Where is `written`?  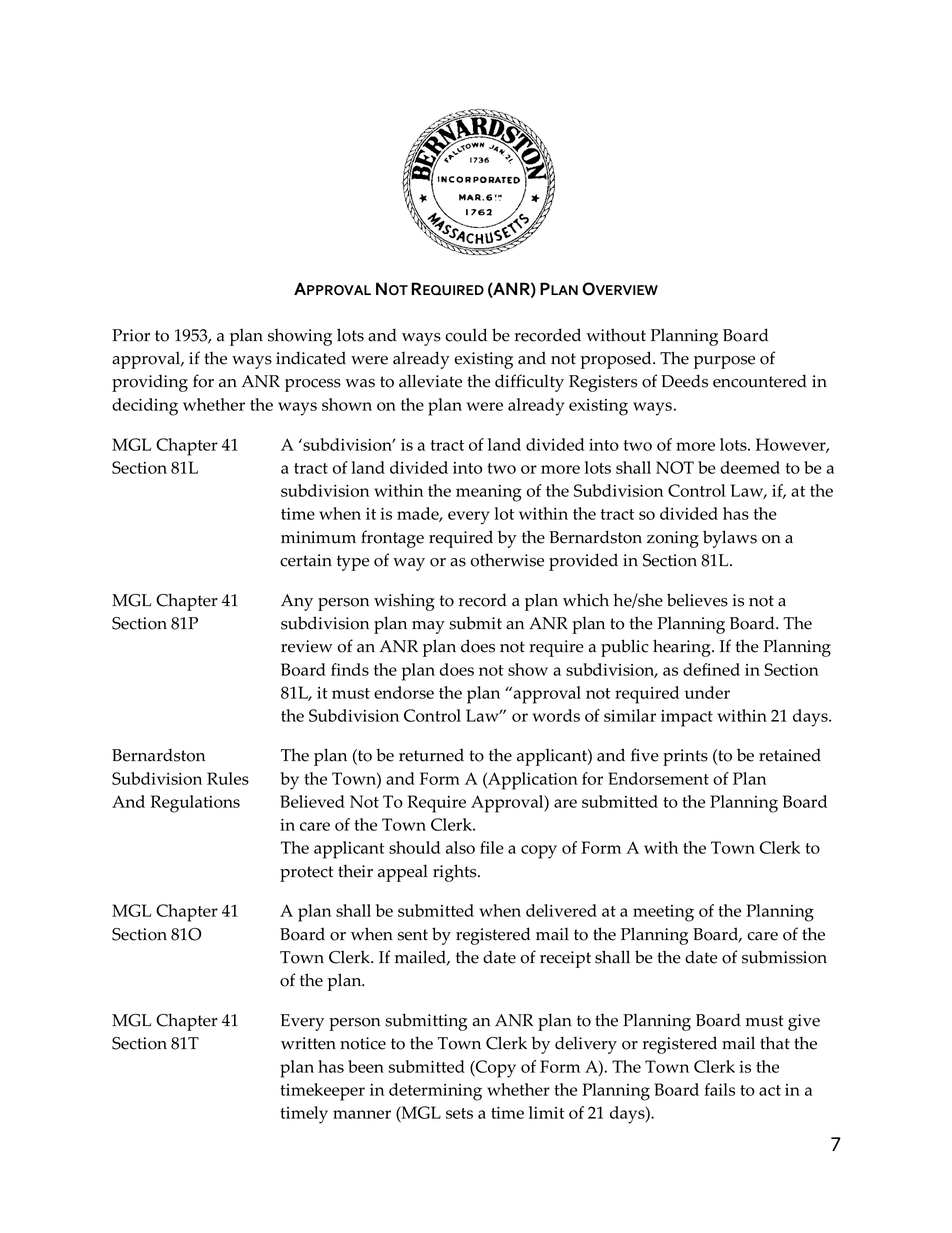 written is located at coordinates (308, 1043).
